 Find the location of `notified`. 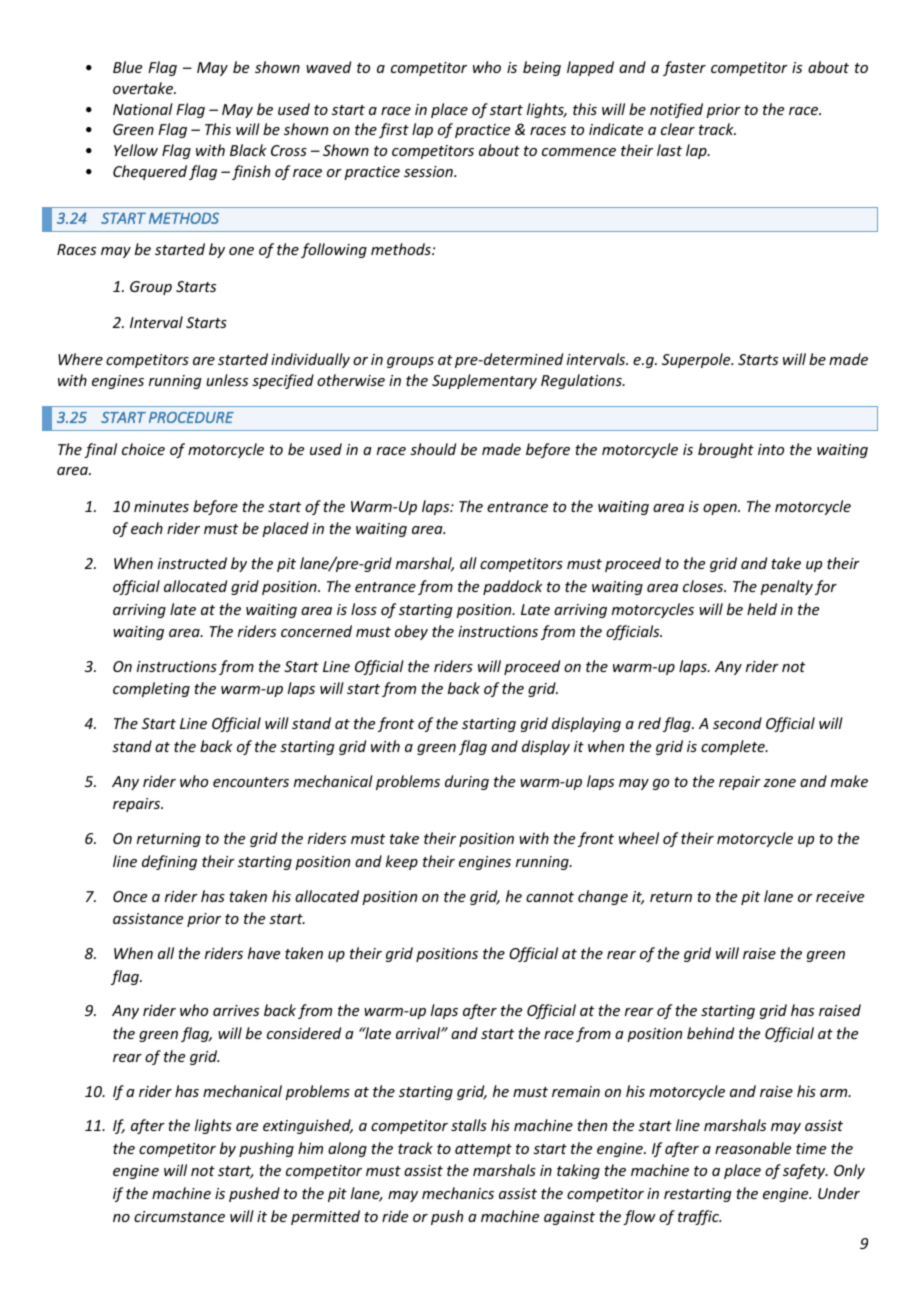

notified is located at coordinates (676, 110).
